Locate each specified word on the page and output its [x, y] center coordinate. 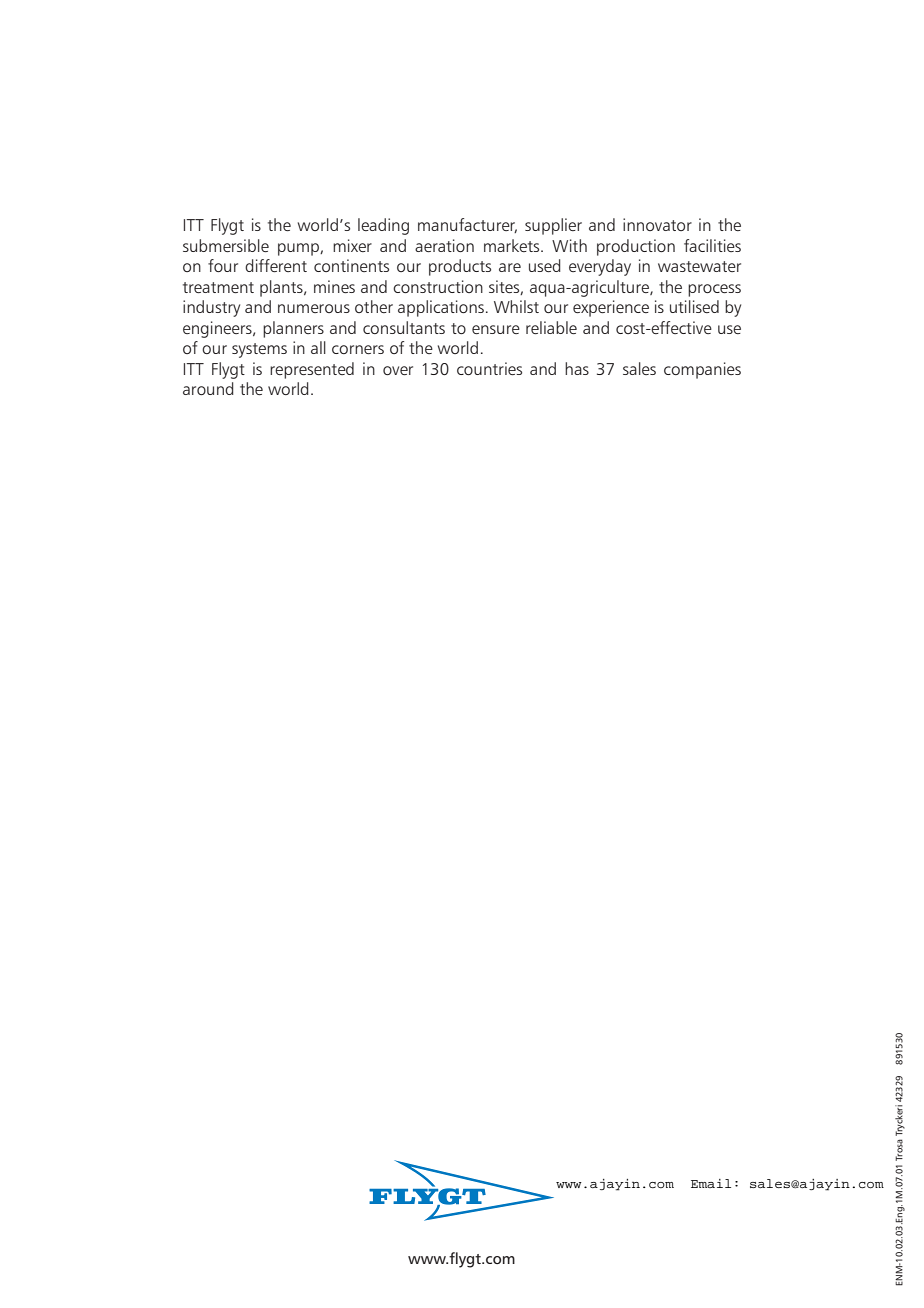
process [714, 290]
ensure [496, 329]
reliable [551, 327]
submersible [226, 245]
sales [639, 368]
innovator [657, 224]
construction [438, 286]
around [208, 388]
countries [489, 368]
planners [293, 329]
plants [282, 288]
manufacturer [467, 225]
